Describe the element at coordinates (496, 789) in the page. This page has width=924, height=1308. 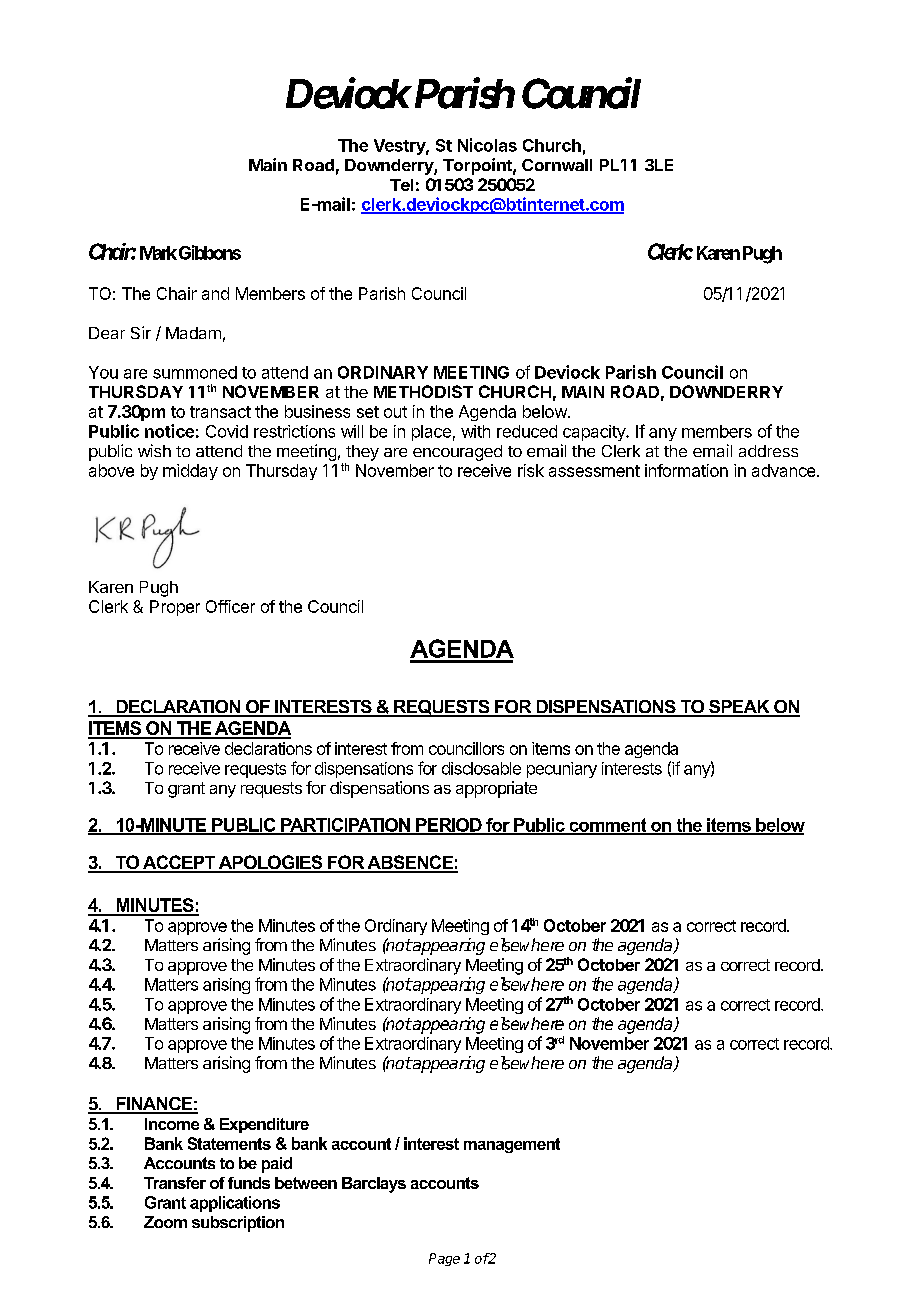
I see `appropriate` at that location.
